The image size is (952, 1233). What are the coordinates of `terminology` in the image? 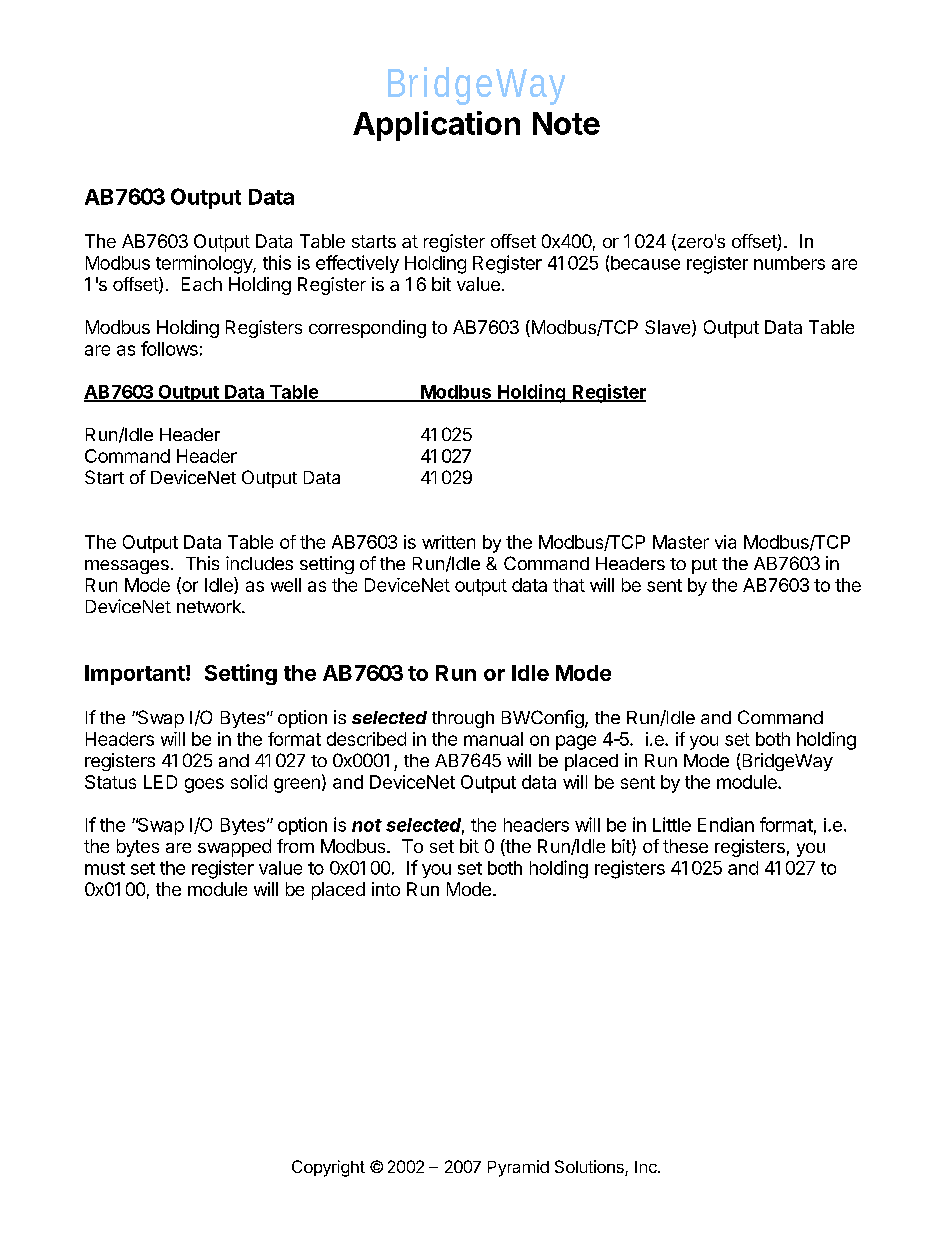 It's located at (205, 264).
